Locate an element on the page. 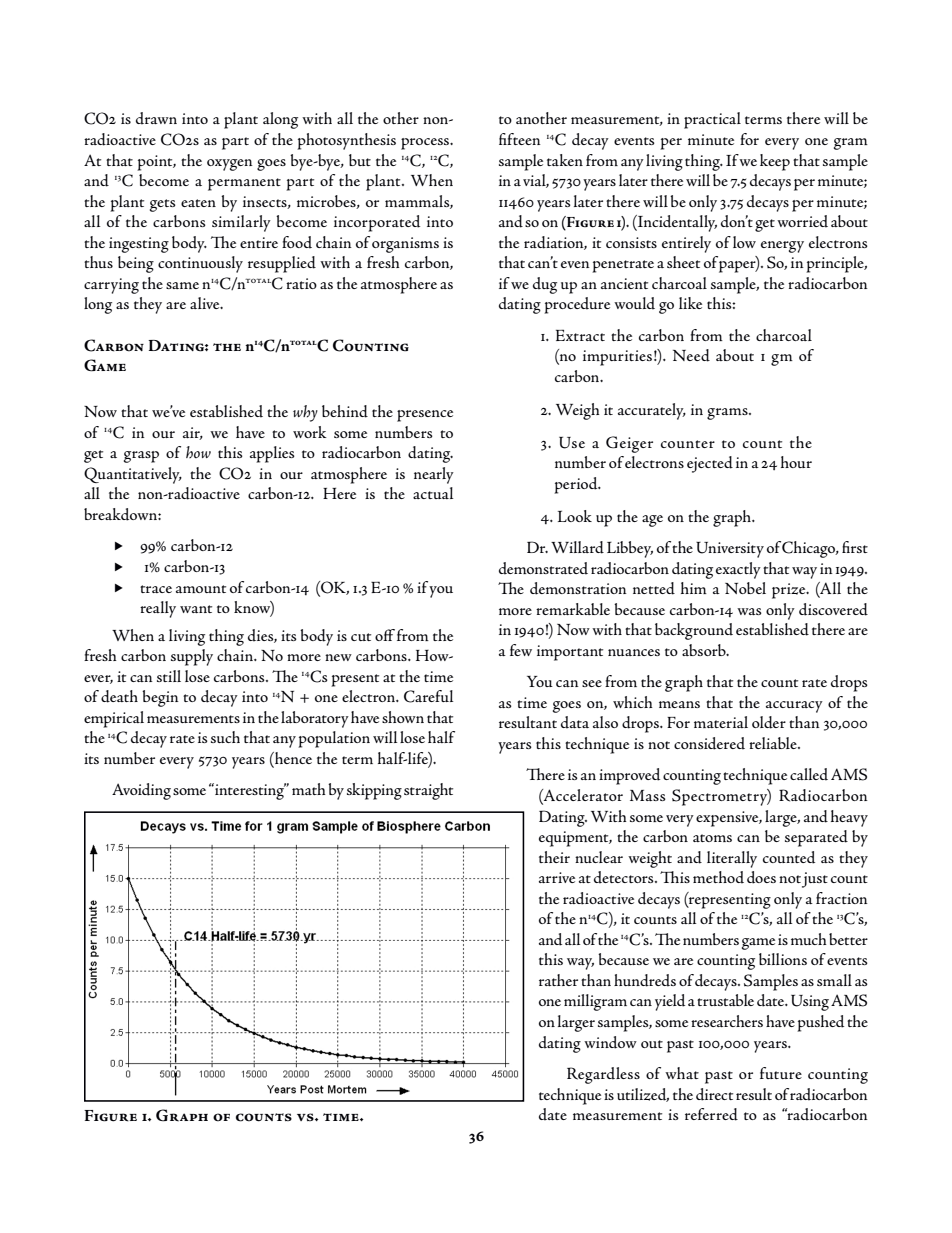 The width and height of the document is (952, 1233). Avoiding is located at coordinates (141, 791).
